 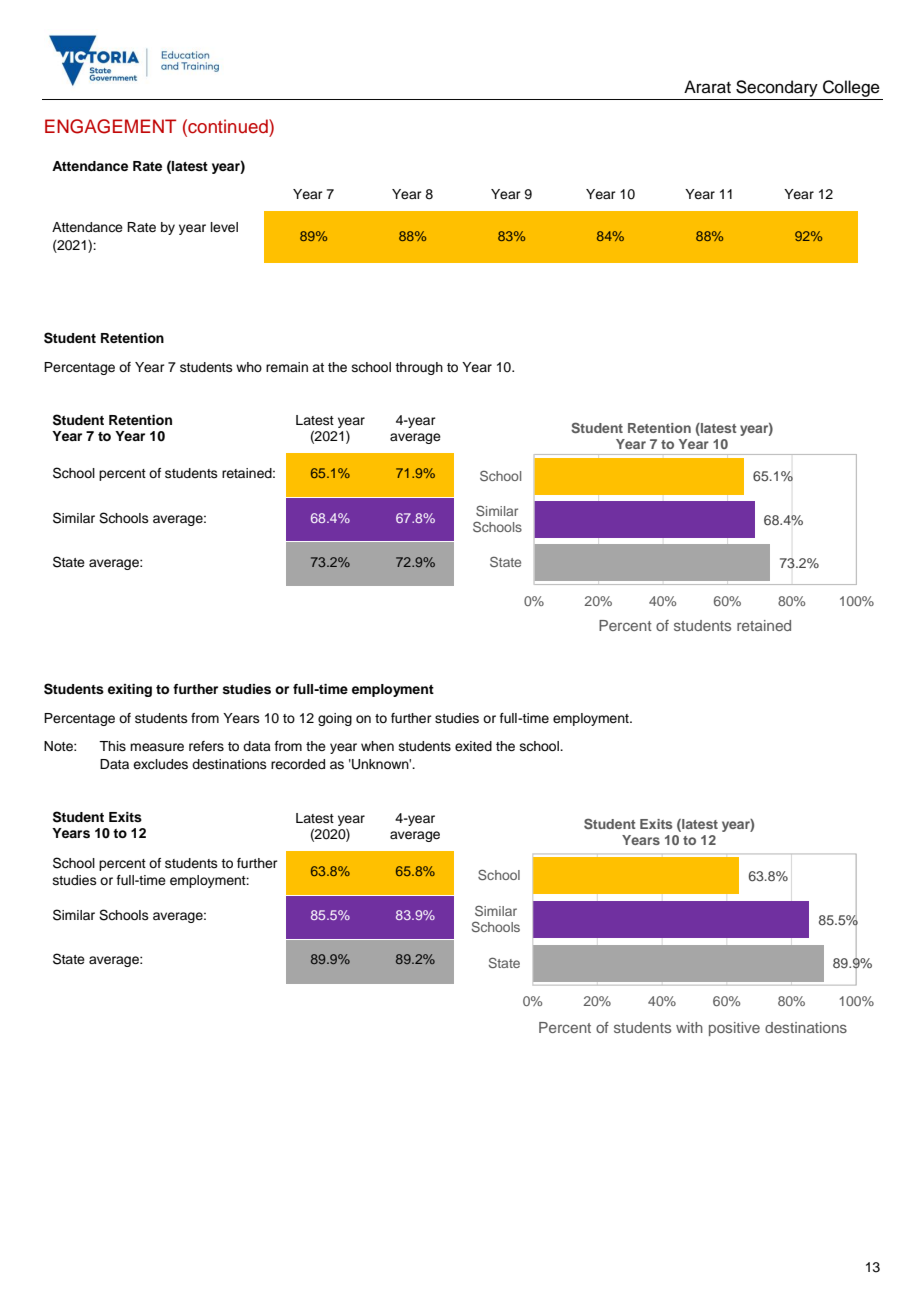 I want to click on when, so click(x=377, y=746).
